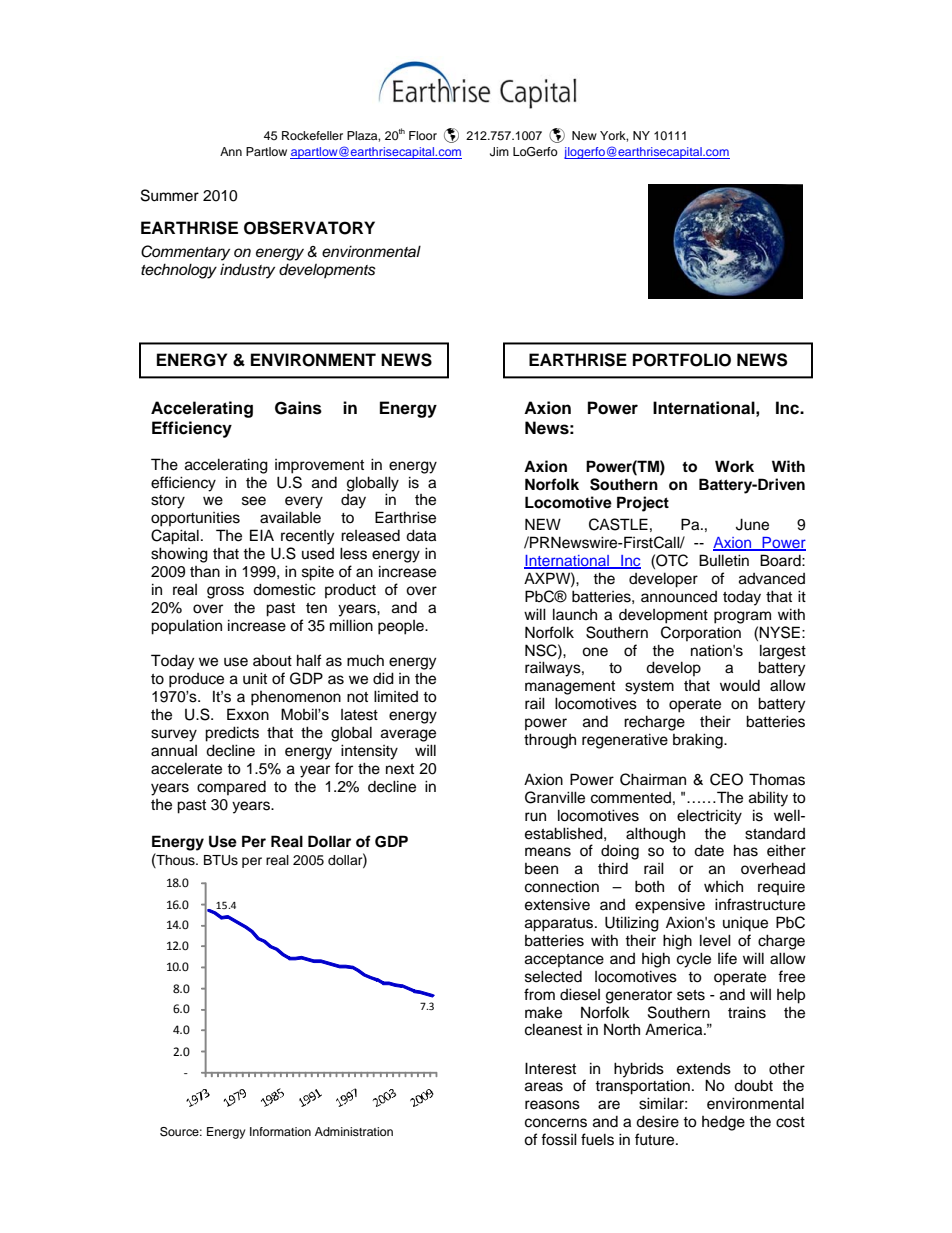 This document has height=1233, width=952. What do you see at coordinates (541, 869) in the document?
I see `been` at bounding box center [541, 869].
